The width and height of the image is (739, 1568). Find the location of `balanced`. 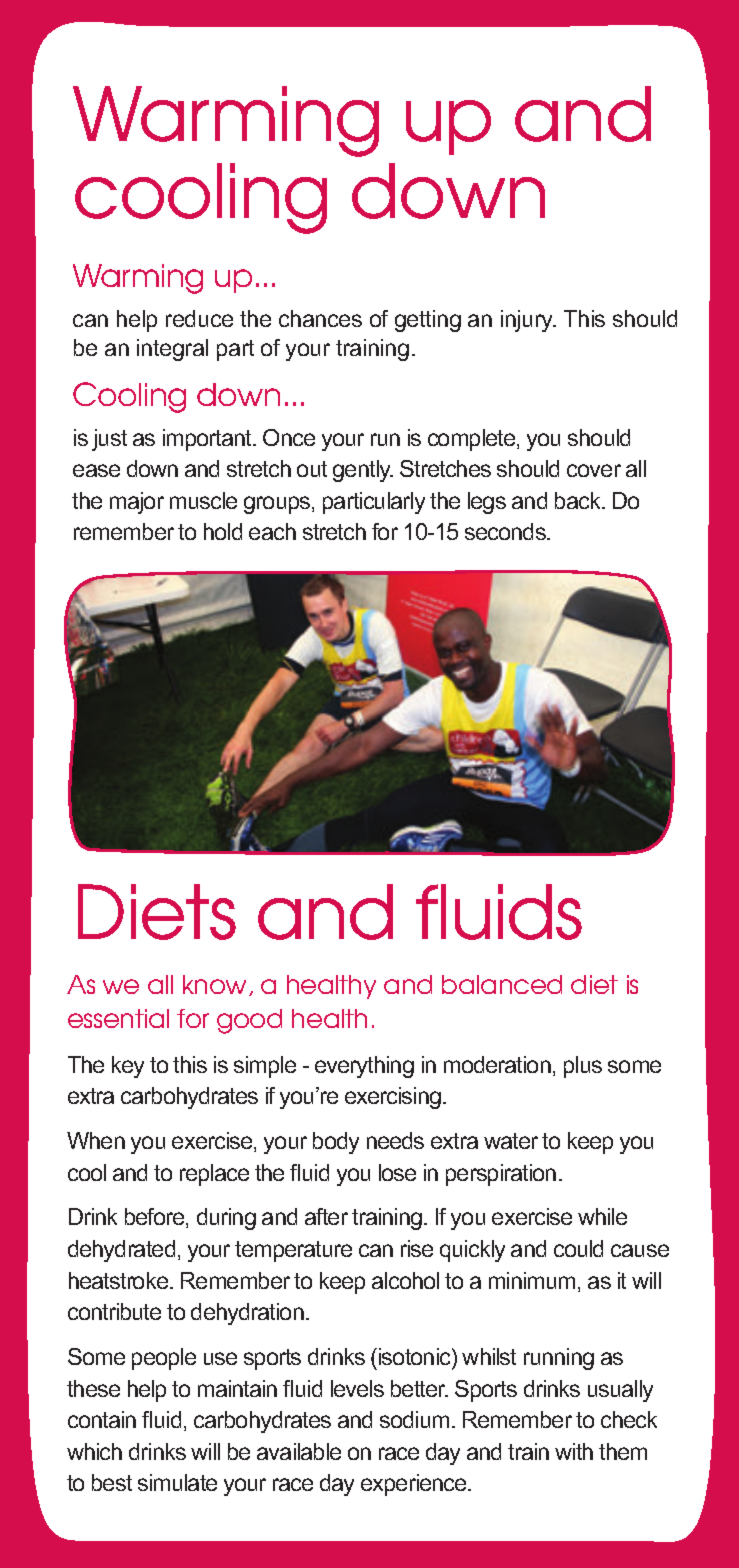

balanced is located at coordinates (502, 984).
